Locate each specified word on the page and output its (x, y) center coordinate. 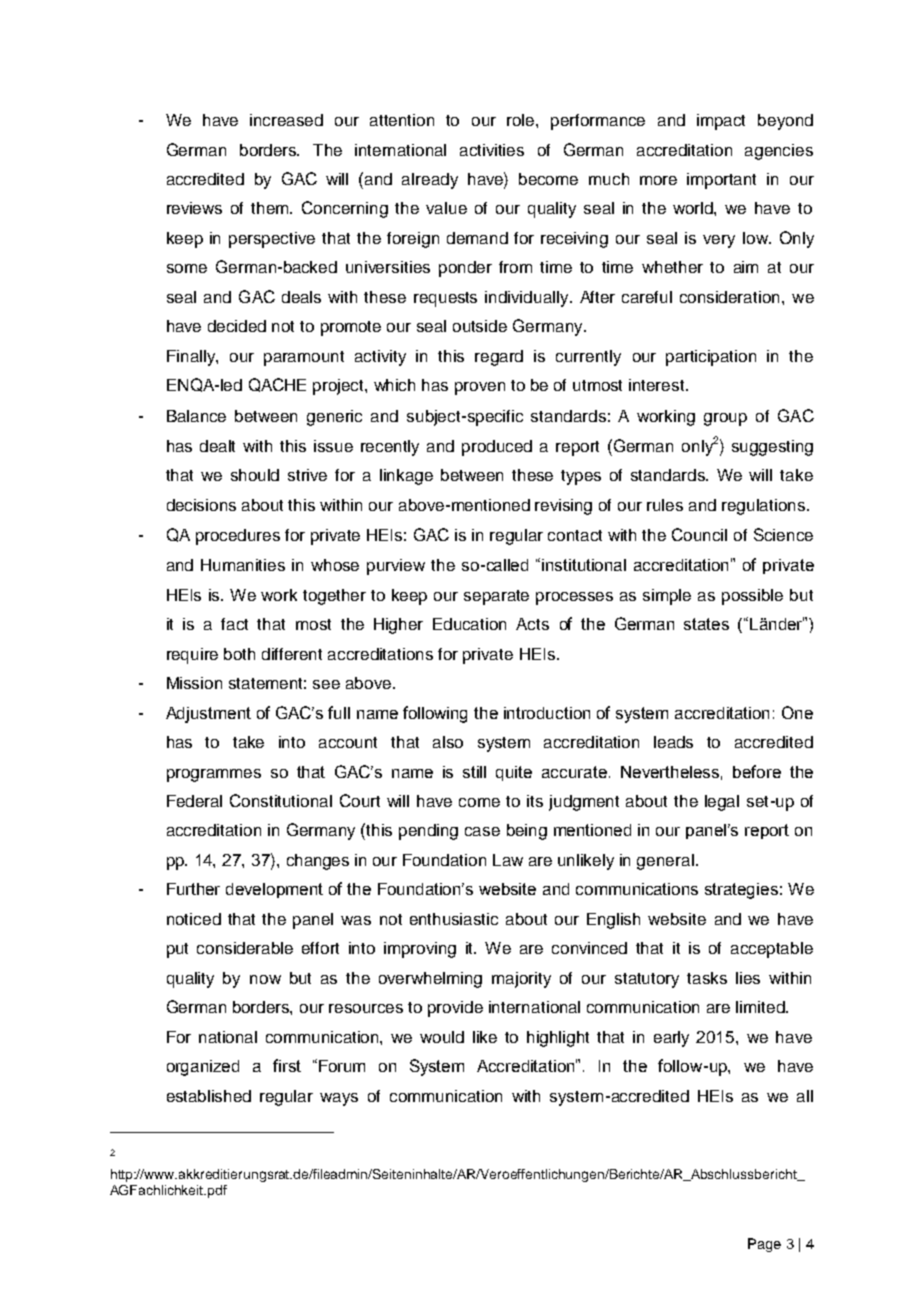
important (721, 181)
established (209, 1096)
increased (286, 120)
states (706, 624)
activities (492, 150)
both (239, 654)
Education (469, 624)
